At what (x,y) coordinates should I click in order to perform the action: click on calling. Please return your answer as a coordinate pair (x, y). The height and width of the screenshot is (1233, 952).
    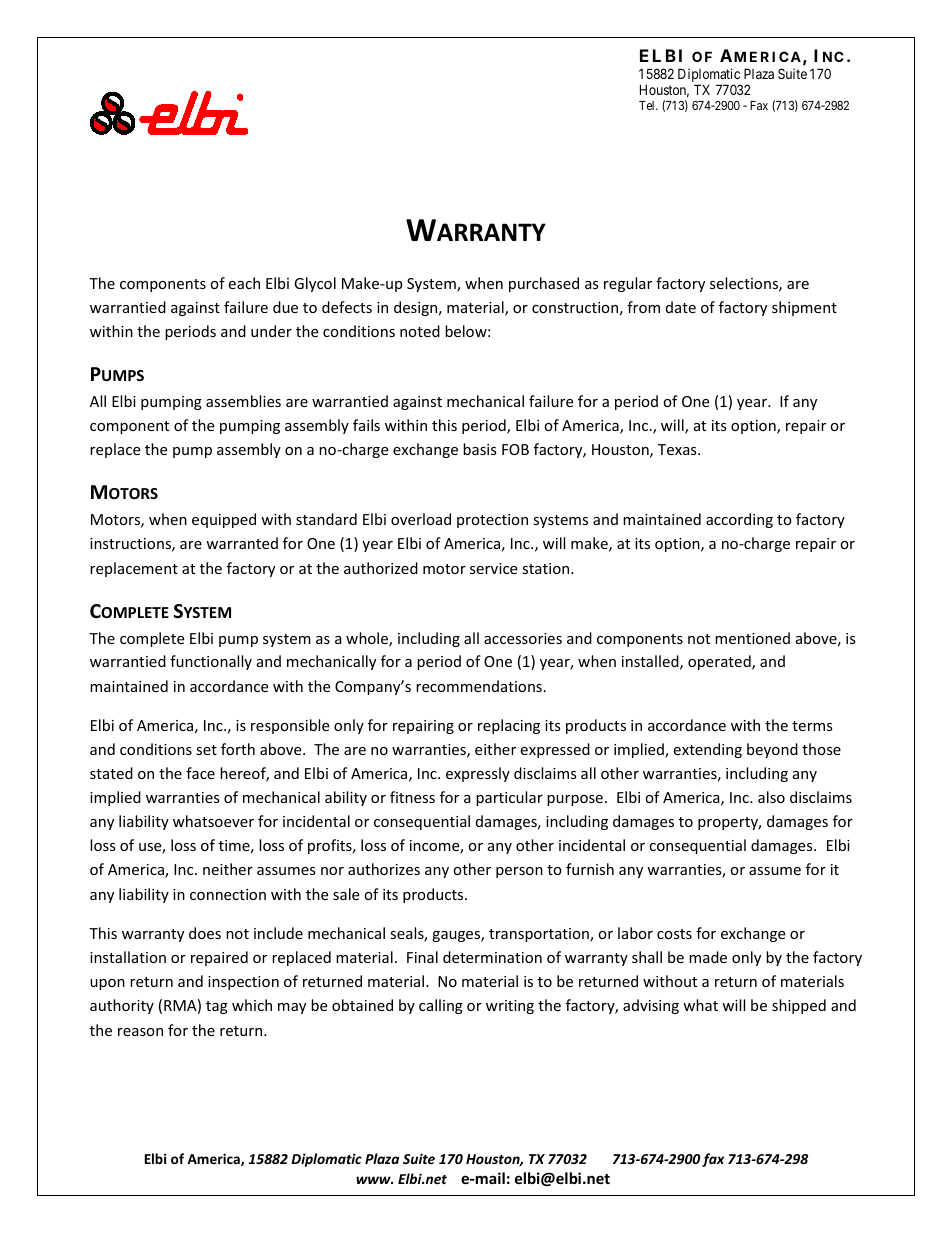
    Looking at the image, I should click on (441, 1006).
